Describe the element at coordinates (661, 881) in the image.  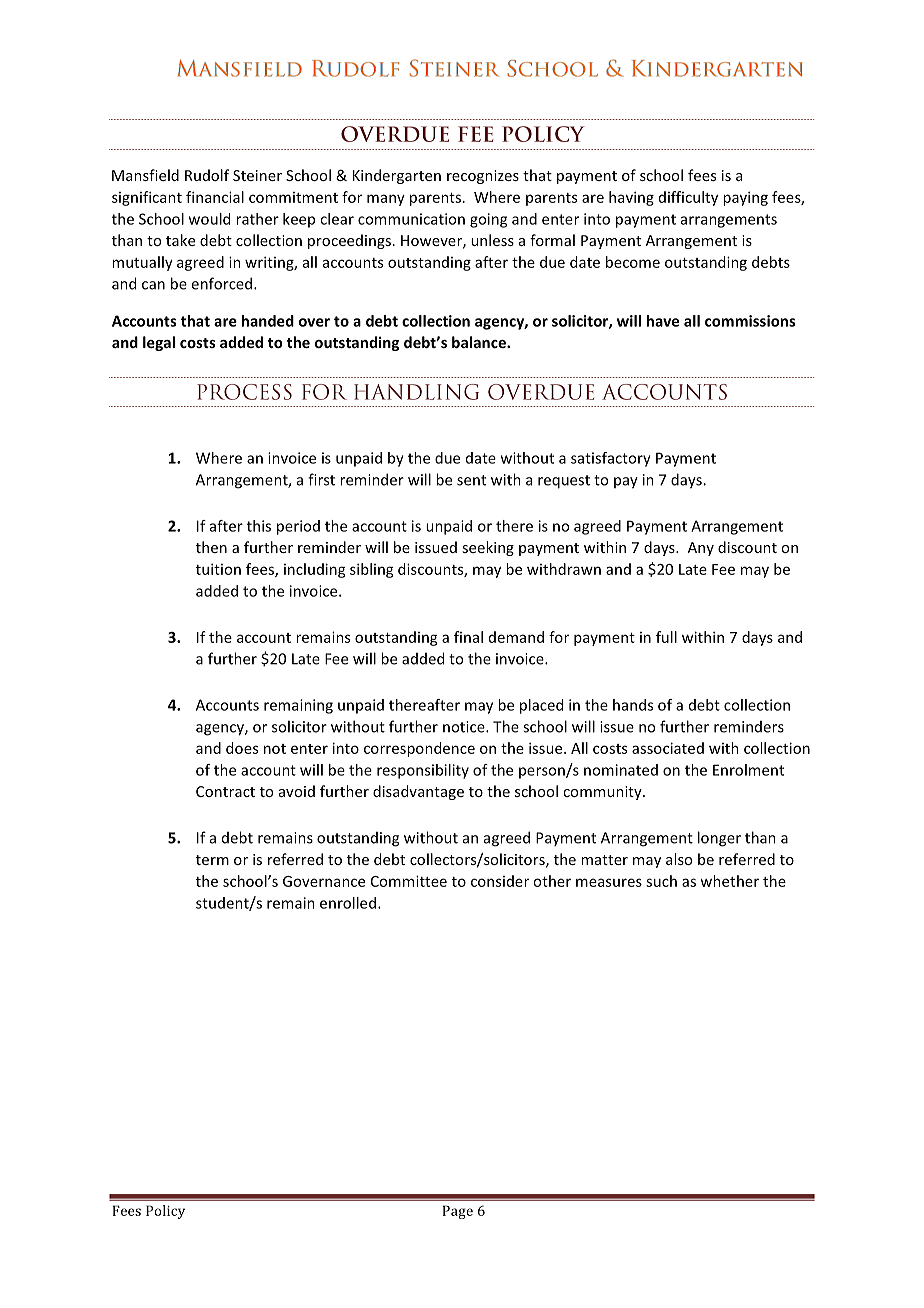
I see `such` at that location.
